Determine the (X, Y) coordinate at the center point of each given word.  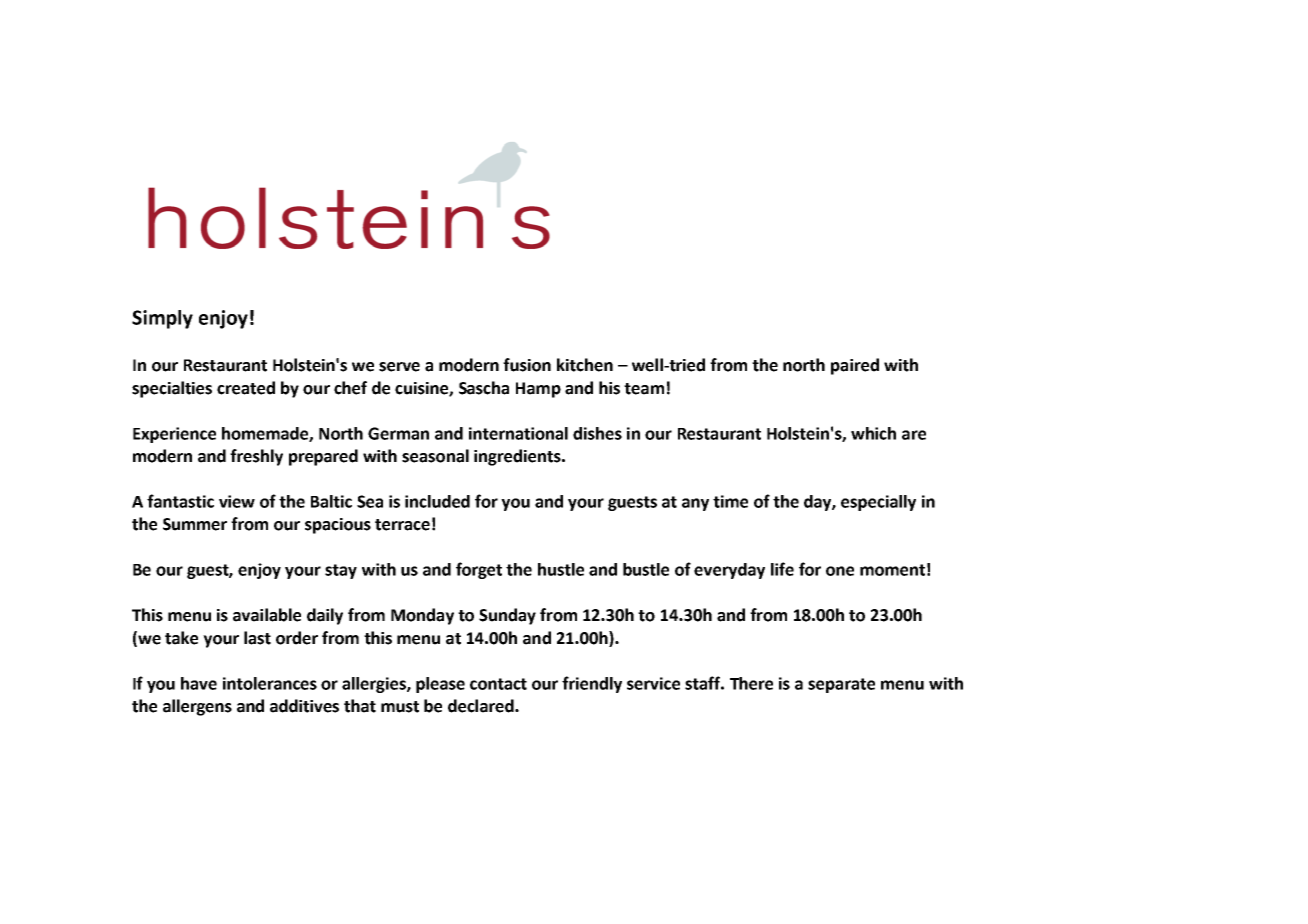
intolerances (270, 683)
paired (855, 366)
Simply (162, 319)
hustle (561, 569)
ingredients (518, 457)
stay (341, 571)
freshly (256, 457)
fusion (527, 365)
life (782, 569)
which (873, 433)
